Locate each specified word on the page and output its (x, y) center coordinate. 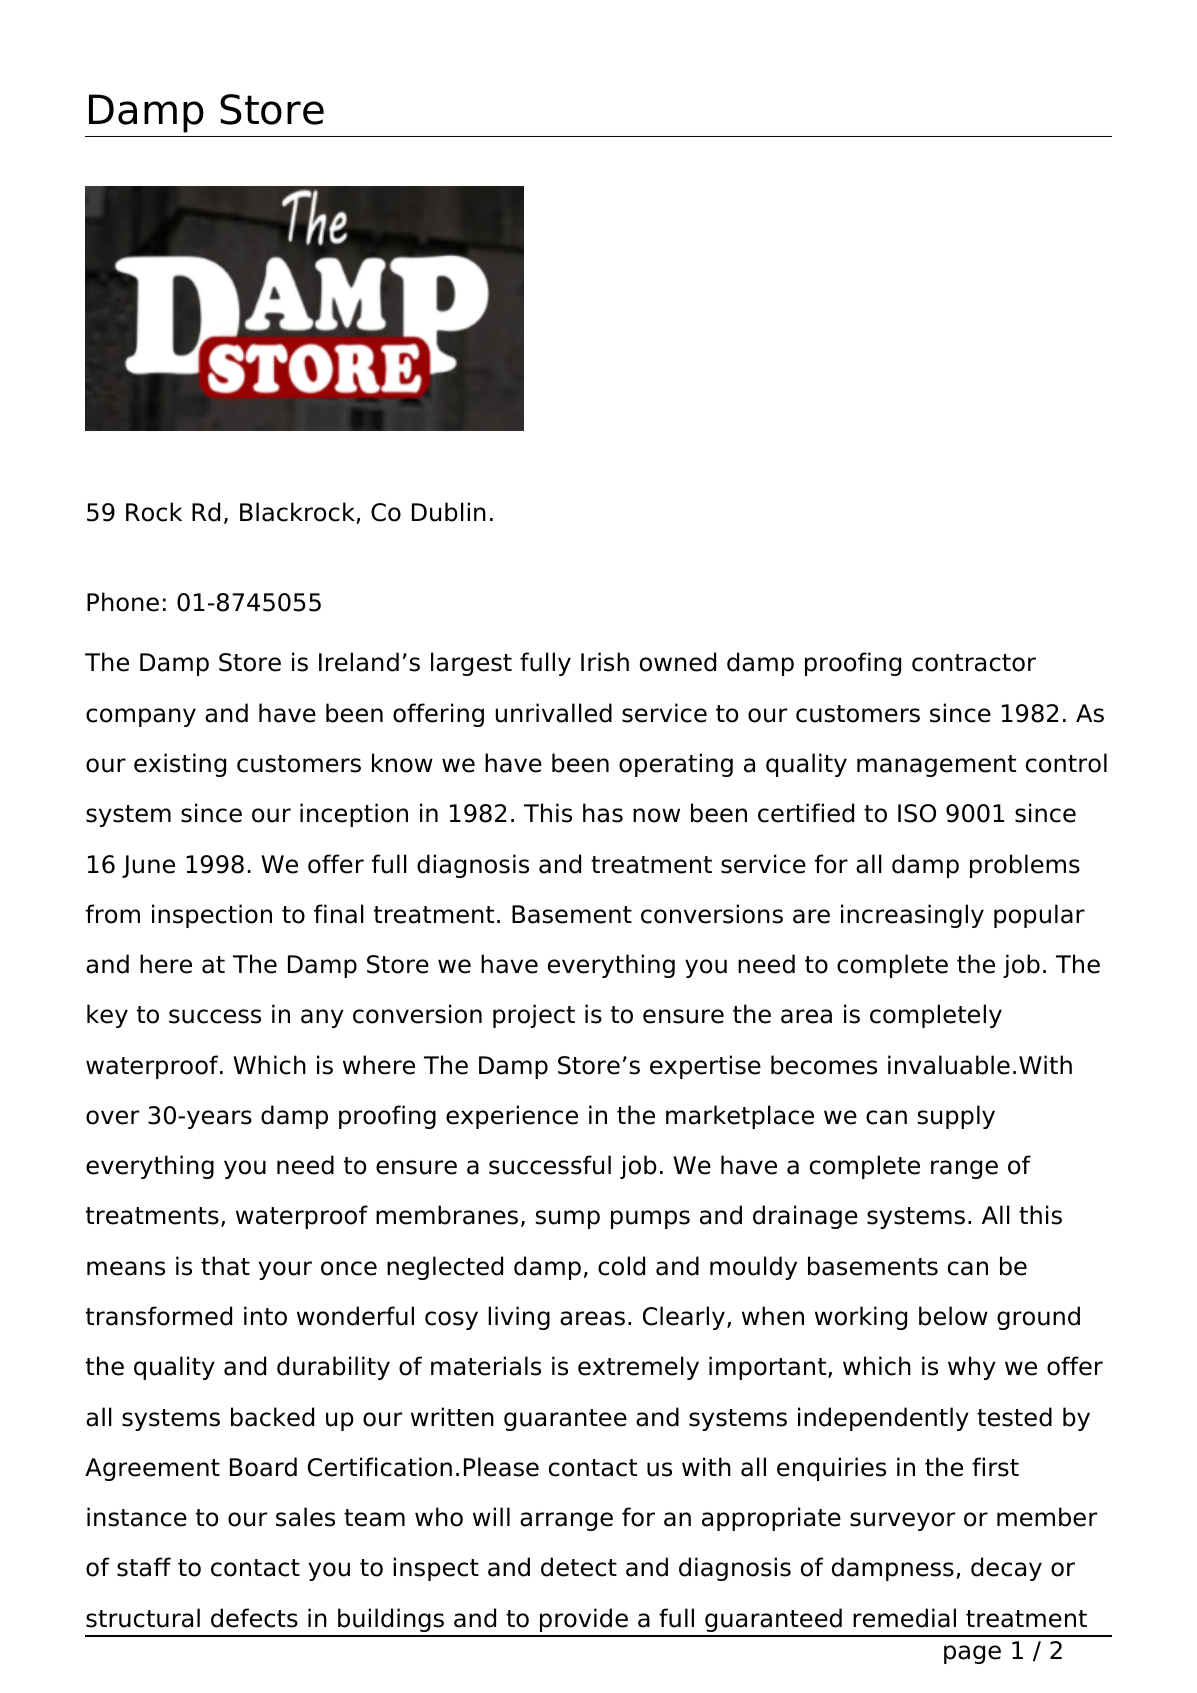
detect (579, 1567)
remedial (904, 1618)
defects (254, 1618)
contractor (974, 663)
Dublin (449, 512)
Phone (123, 602)
